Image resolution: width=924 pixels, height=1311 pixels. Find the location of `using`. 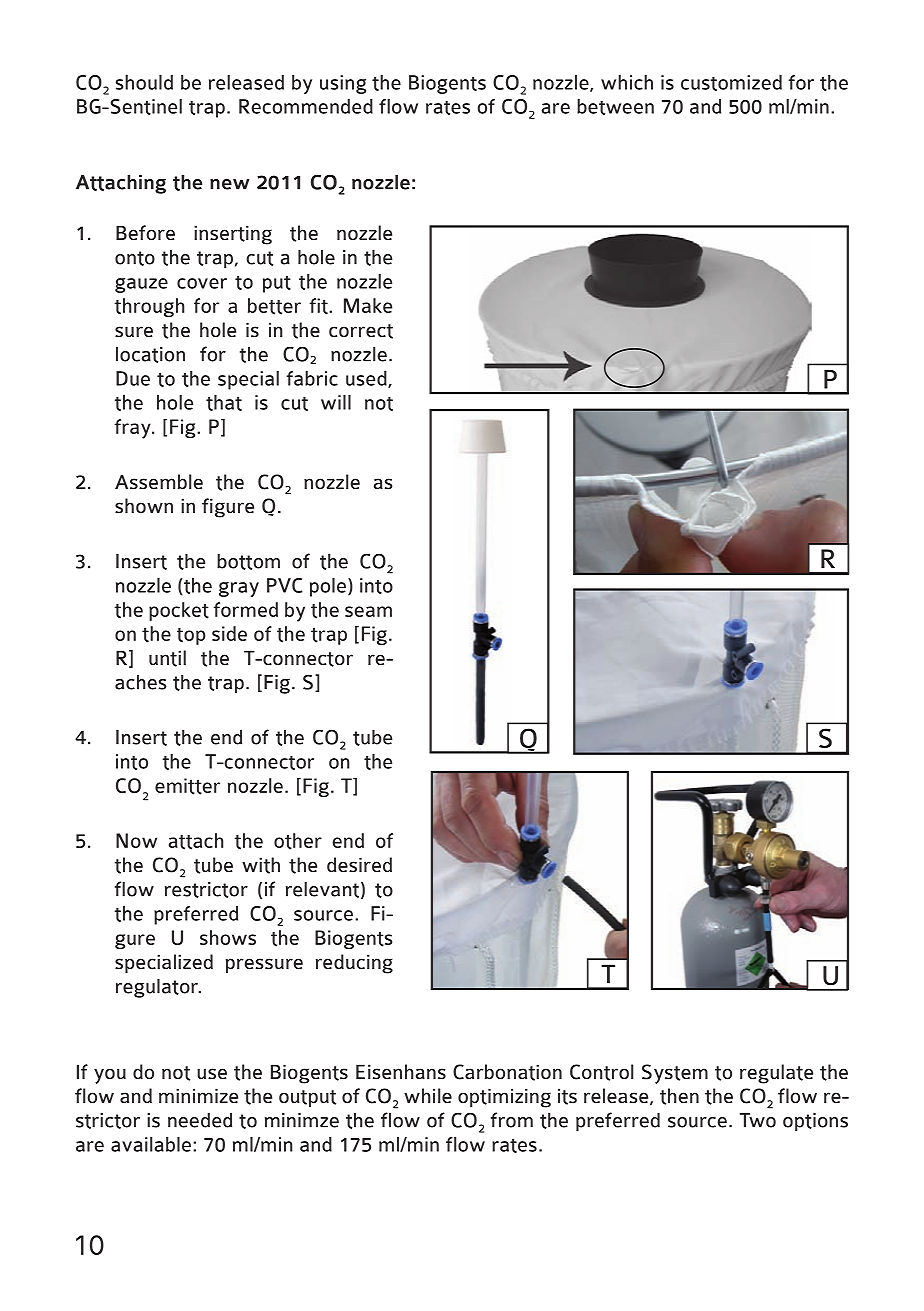

using is located at coordinates (343, 84).
